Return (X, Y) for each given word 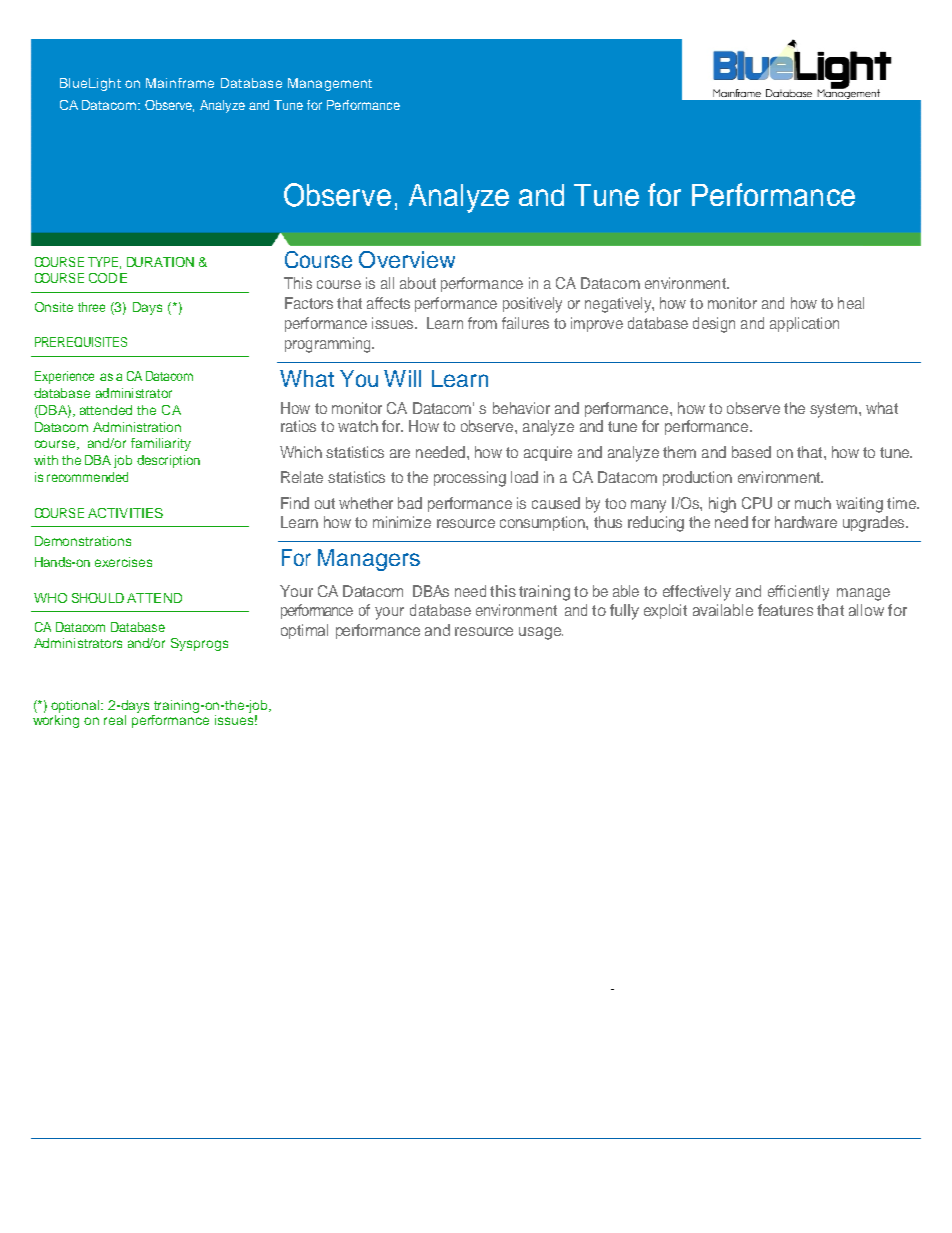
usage (541, 633)
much (813, 503)
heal (851, 303)
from (482, 323)
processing (470, 479)
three (91, 307)
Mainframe (180, 83)
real (115, 720)
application (804, 324)
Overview (407, 259)
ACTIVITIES (125, 513)
